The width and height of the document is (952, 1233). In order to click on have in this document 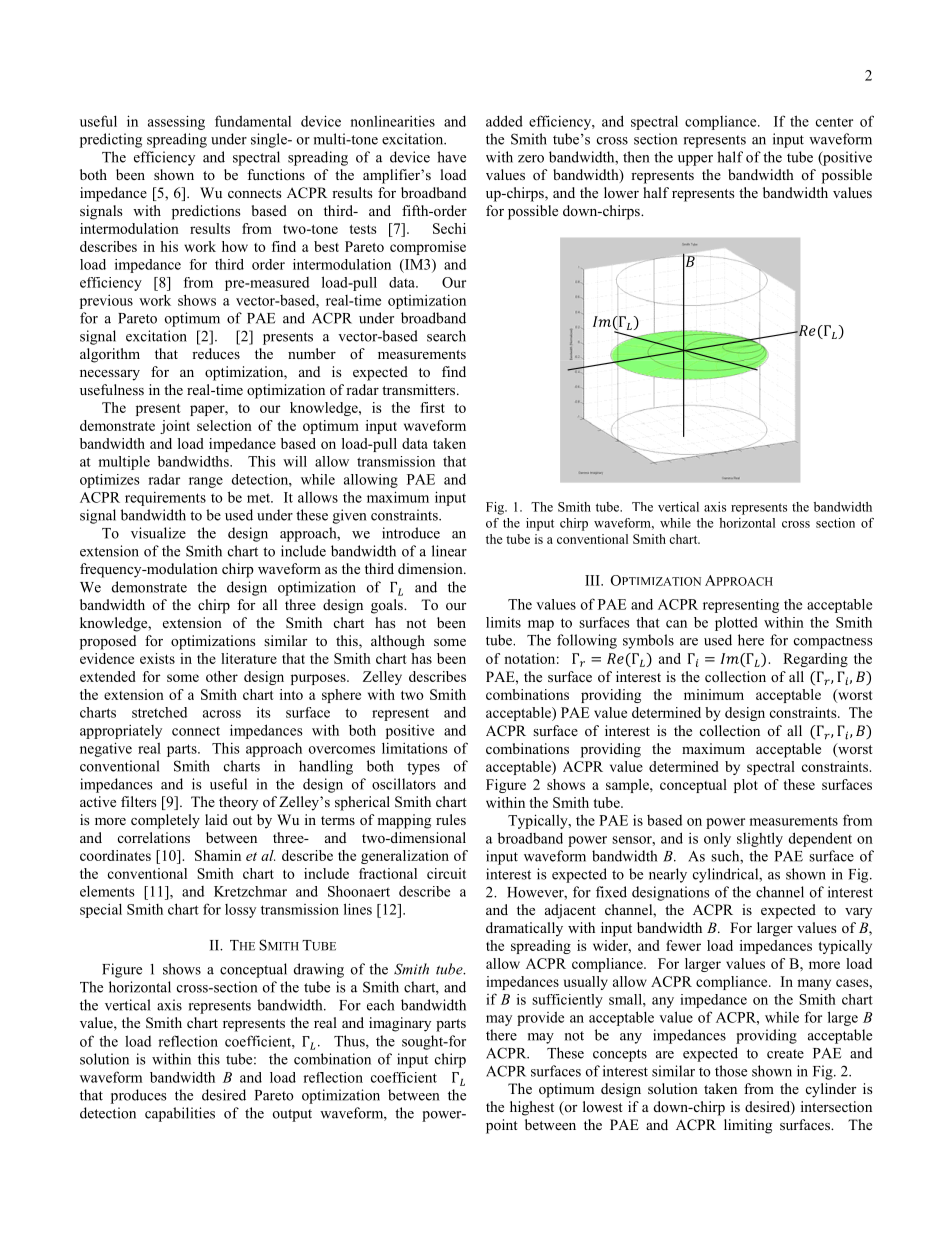, I will do `click(451, 157)`.
